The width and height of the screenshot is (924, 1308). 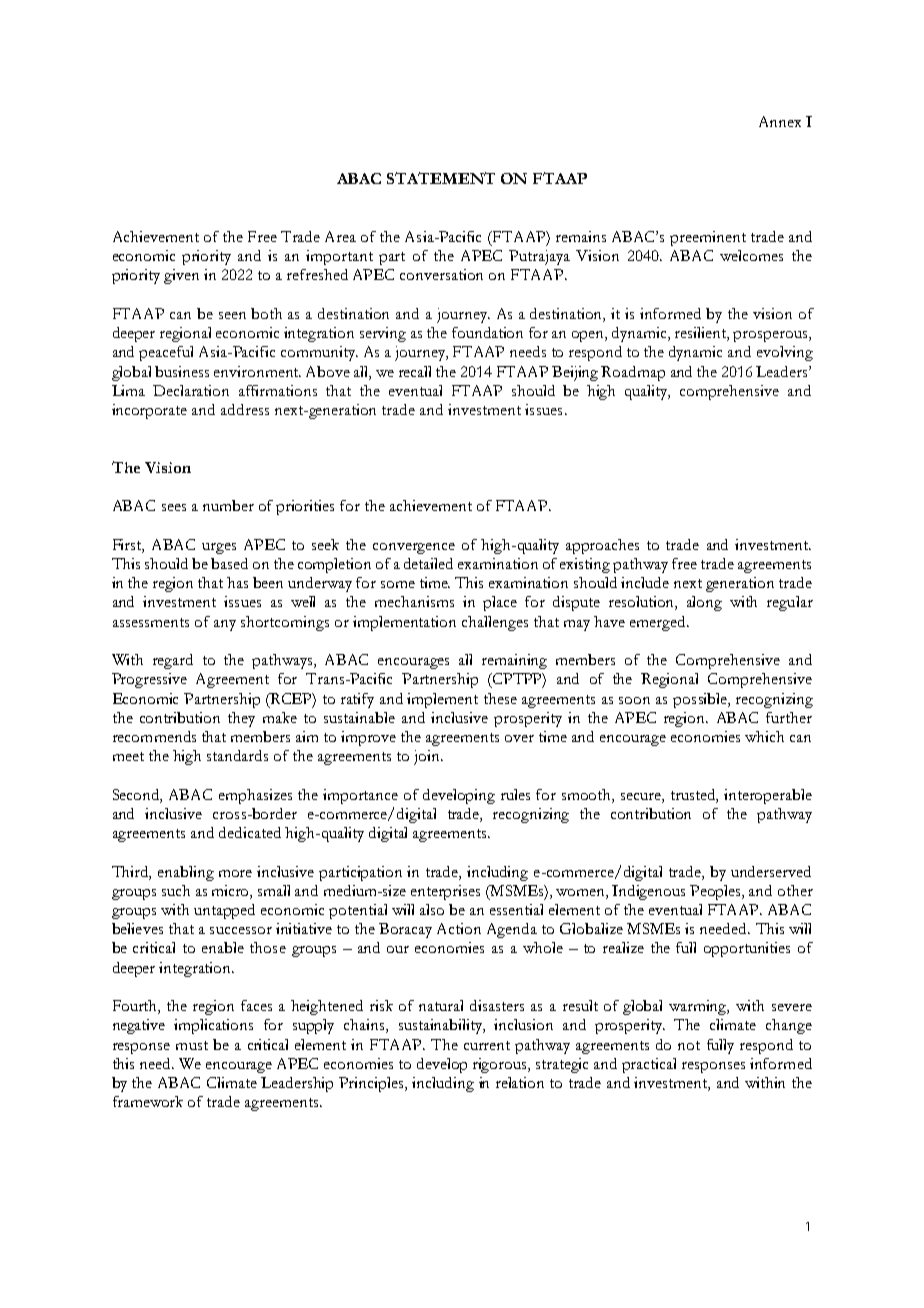 What do you see at coordinates (237, 755) in the screenshot?
I see `standards` at bounding box center [237, 755].
